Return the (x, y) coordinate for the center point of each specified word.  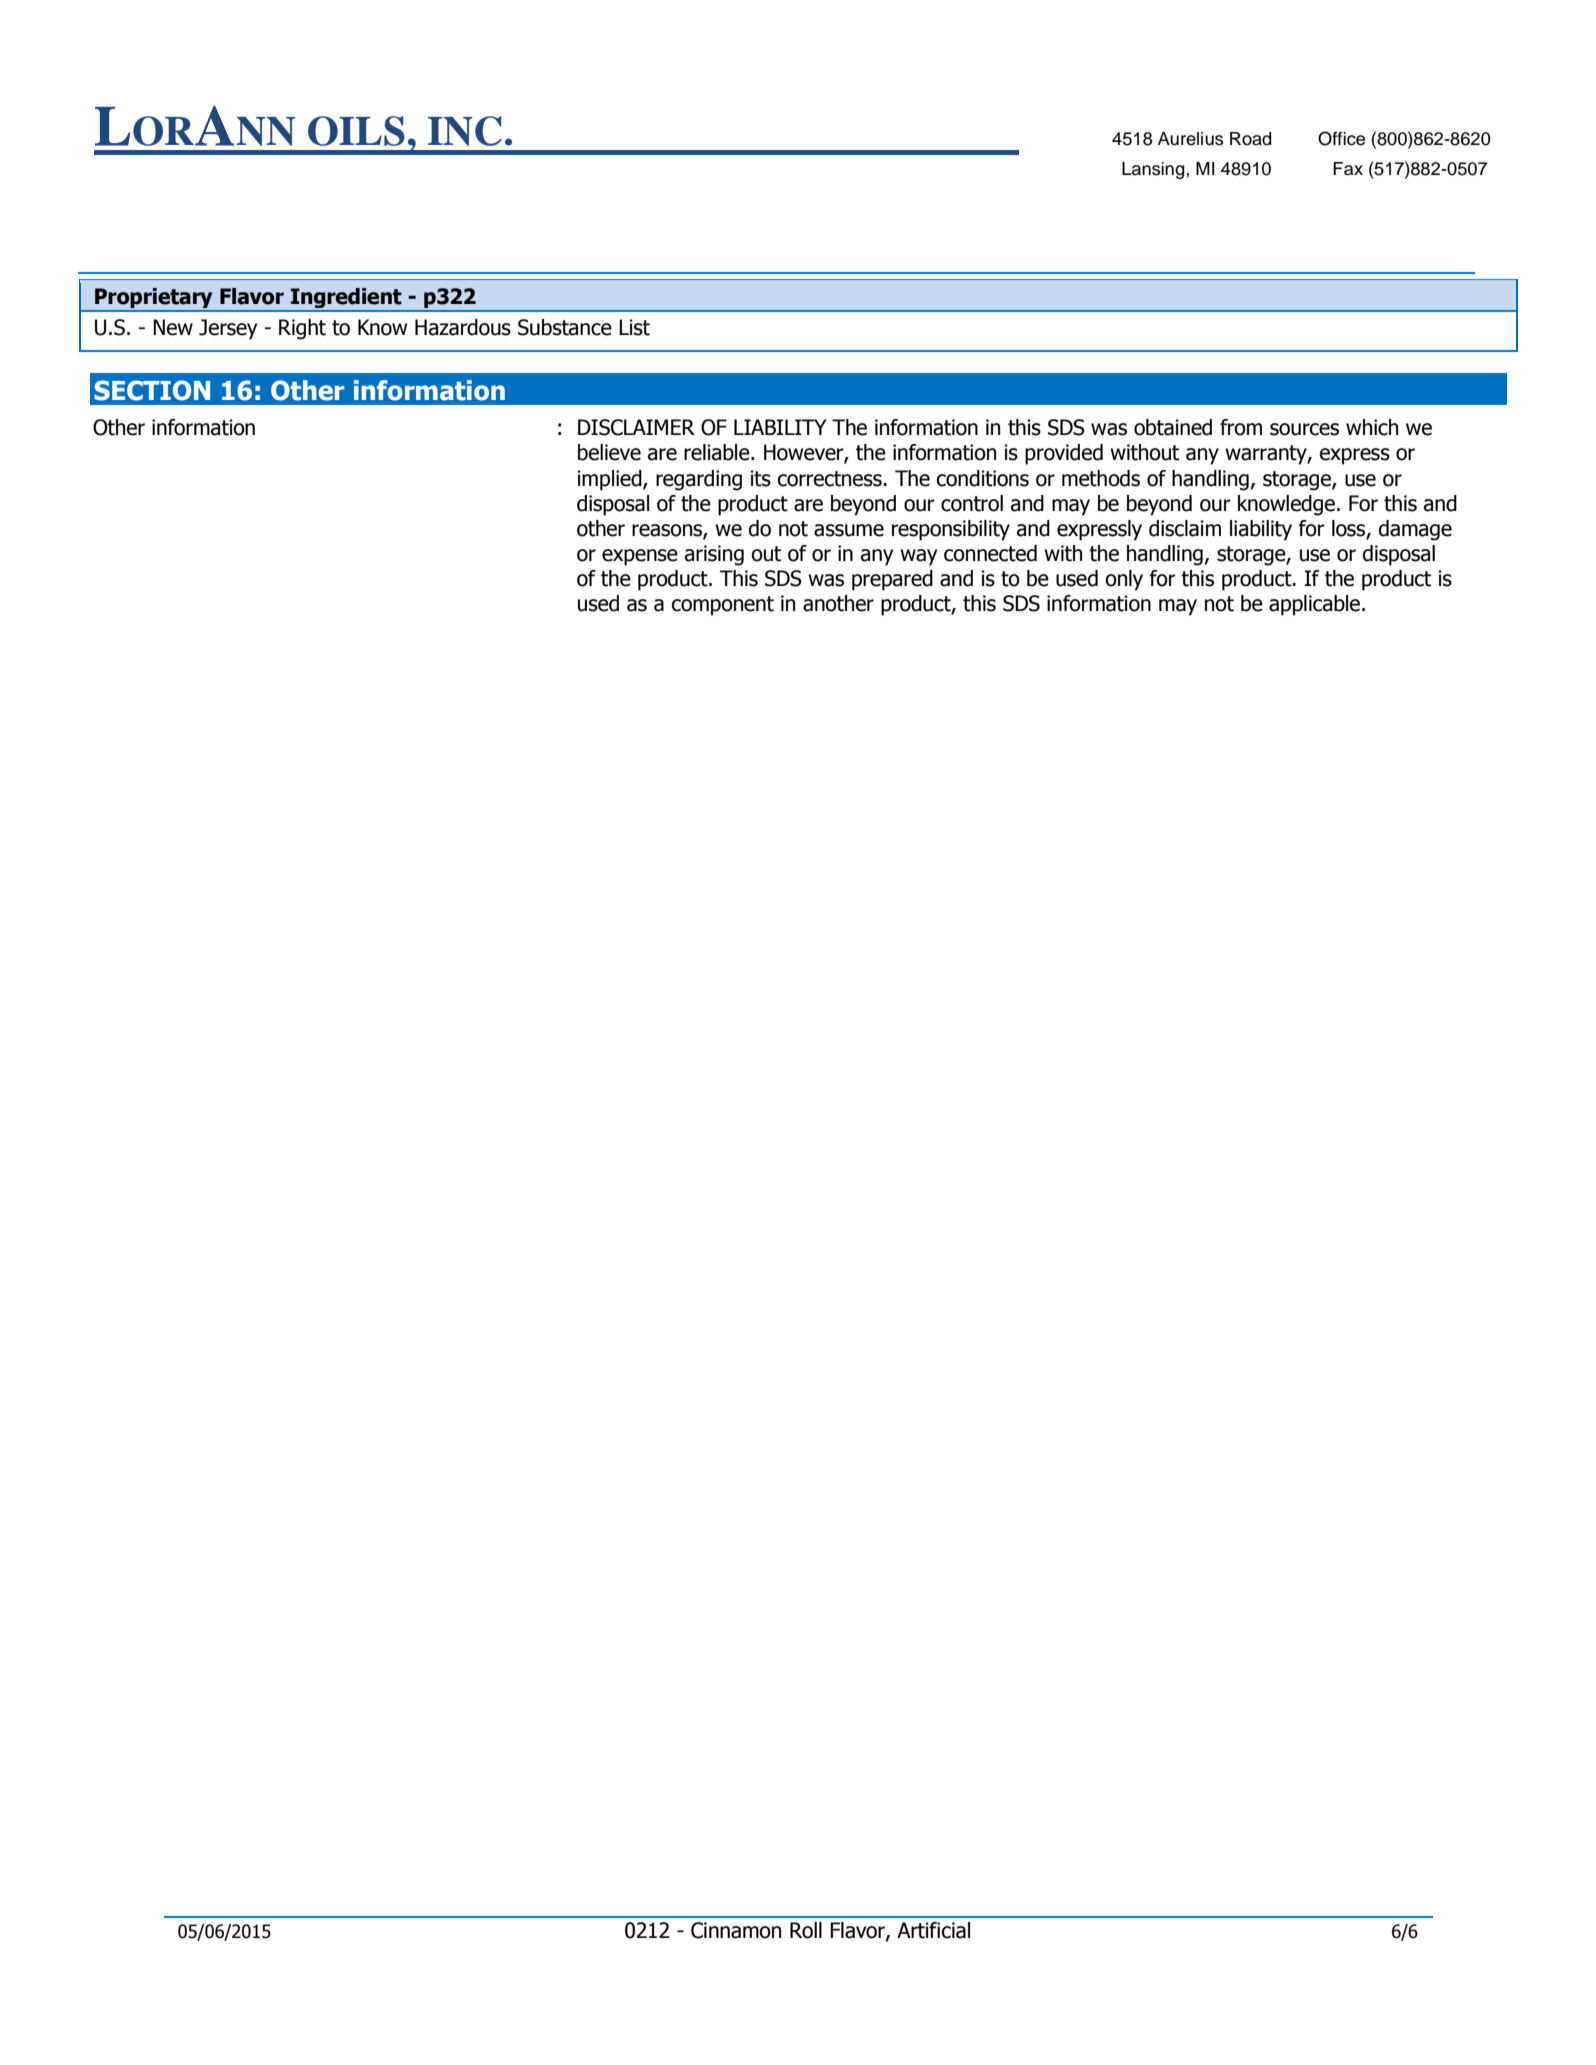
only (1124, 580)
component (723, 606)
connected (990, 553)
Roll (806, 1930)
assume (849, 530)
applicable (1316, 605)
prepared (892, 580)
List (634, 327)
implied (611, 480)
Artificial (933, 1930)
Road (1250, 139)
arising (714, 555)
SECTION (152, 390)
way (918, 557)
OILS (356, 131)
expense (640, 557)
